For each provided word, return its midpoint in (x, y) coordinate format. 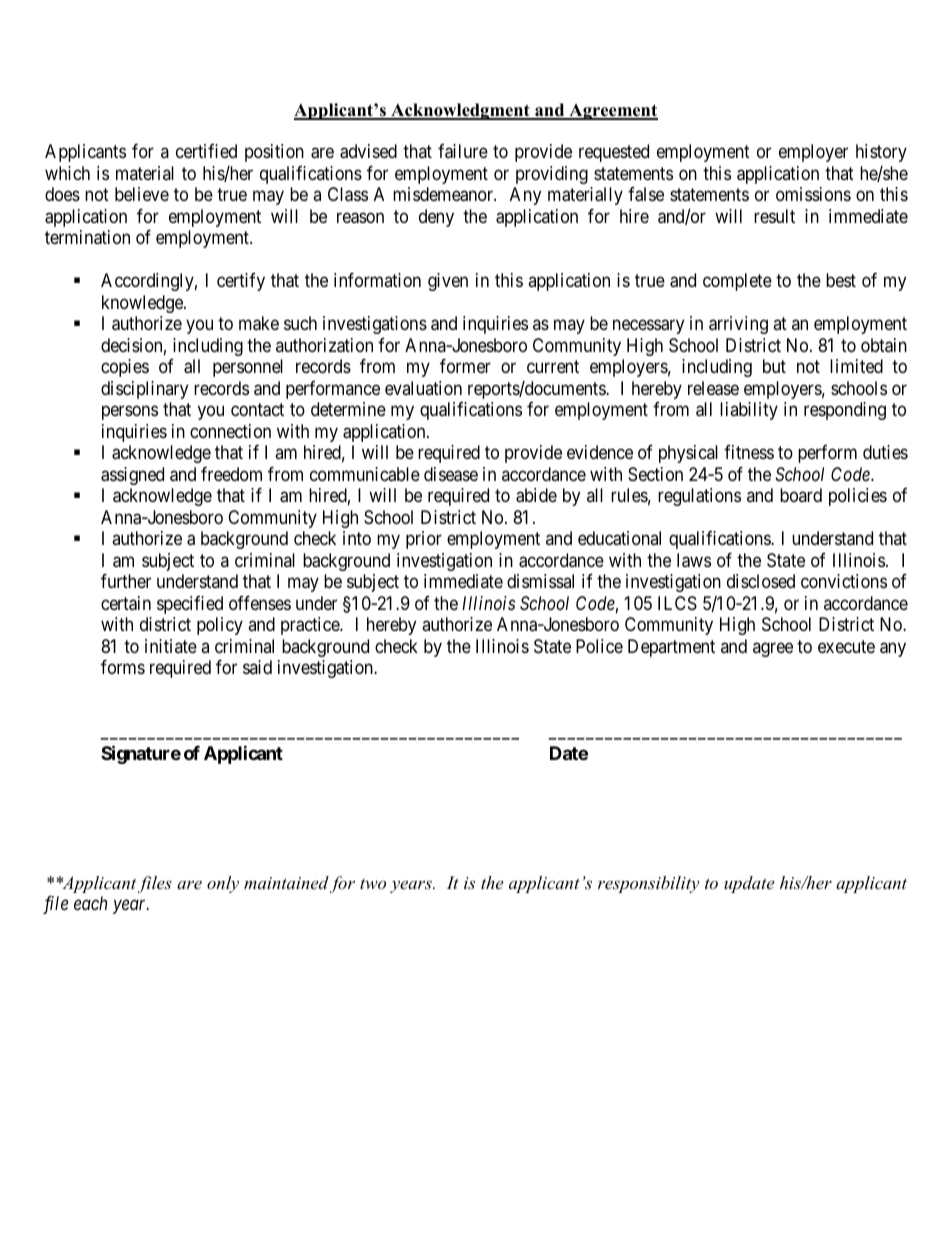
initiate (171, 646)
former (465, 366)
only (223, 884)
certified (206, 151)
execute (846, 646)
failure (463, 151)
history (881, 153)
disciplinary (144, 390)
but (774, 366)
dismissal (540, 581)
